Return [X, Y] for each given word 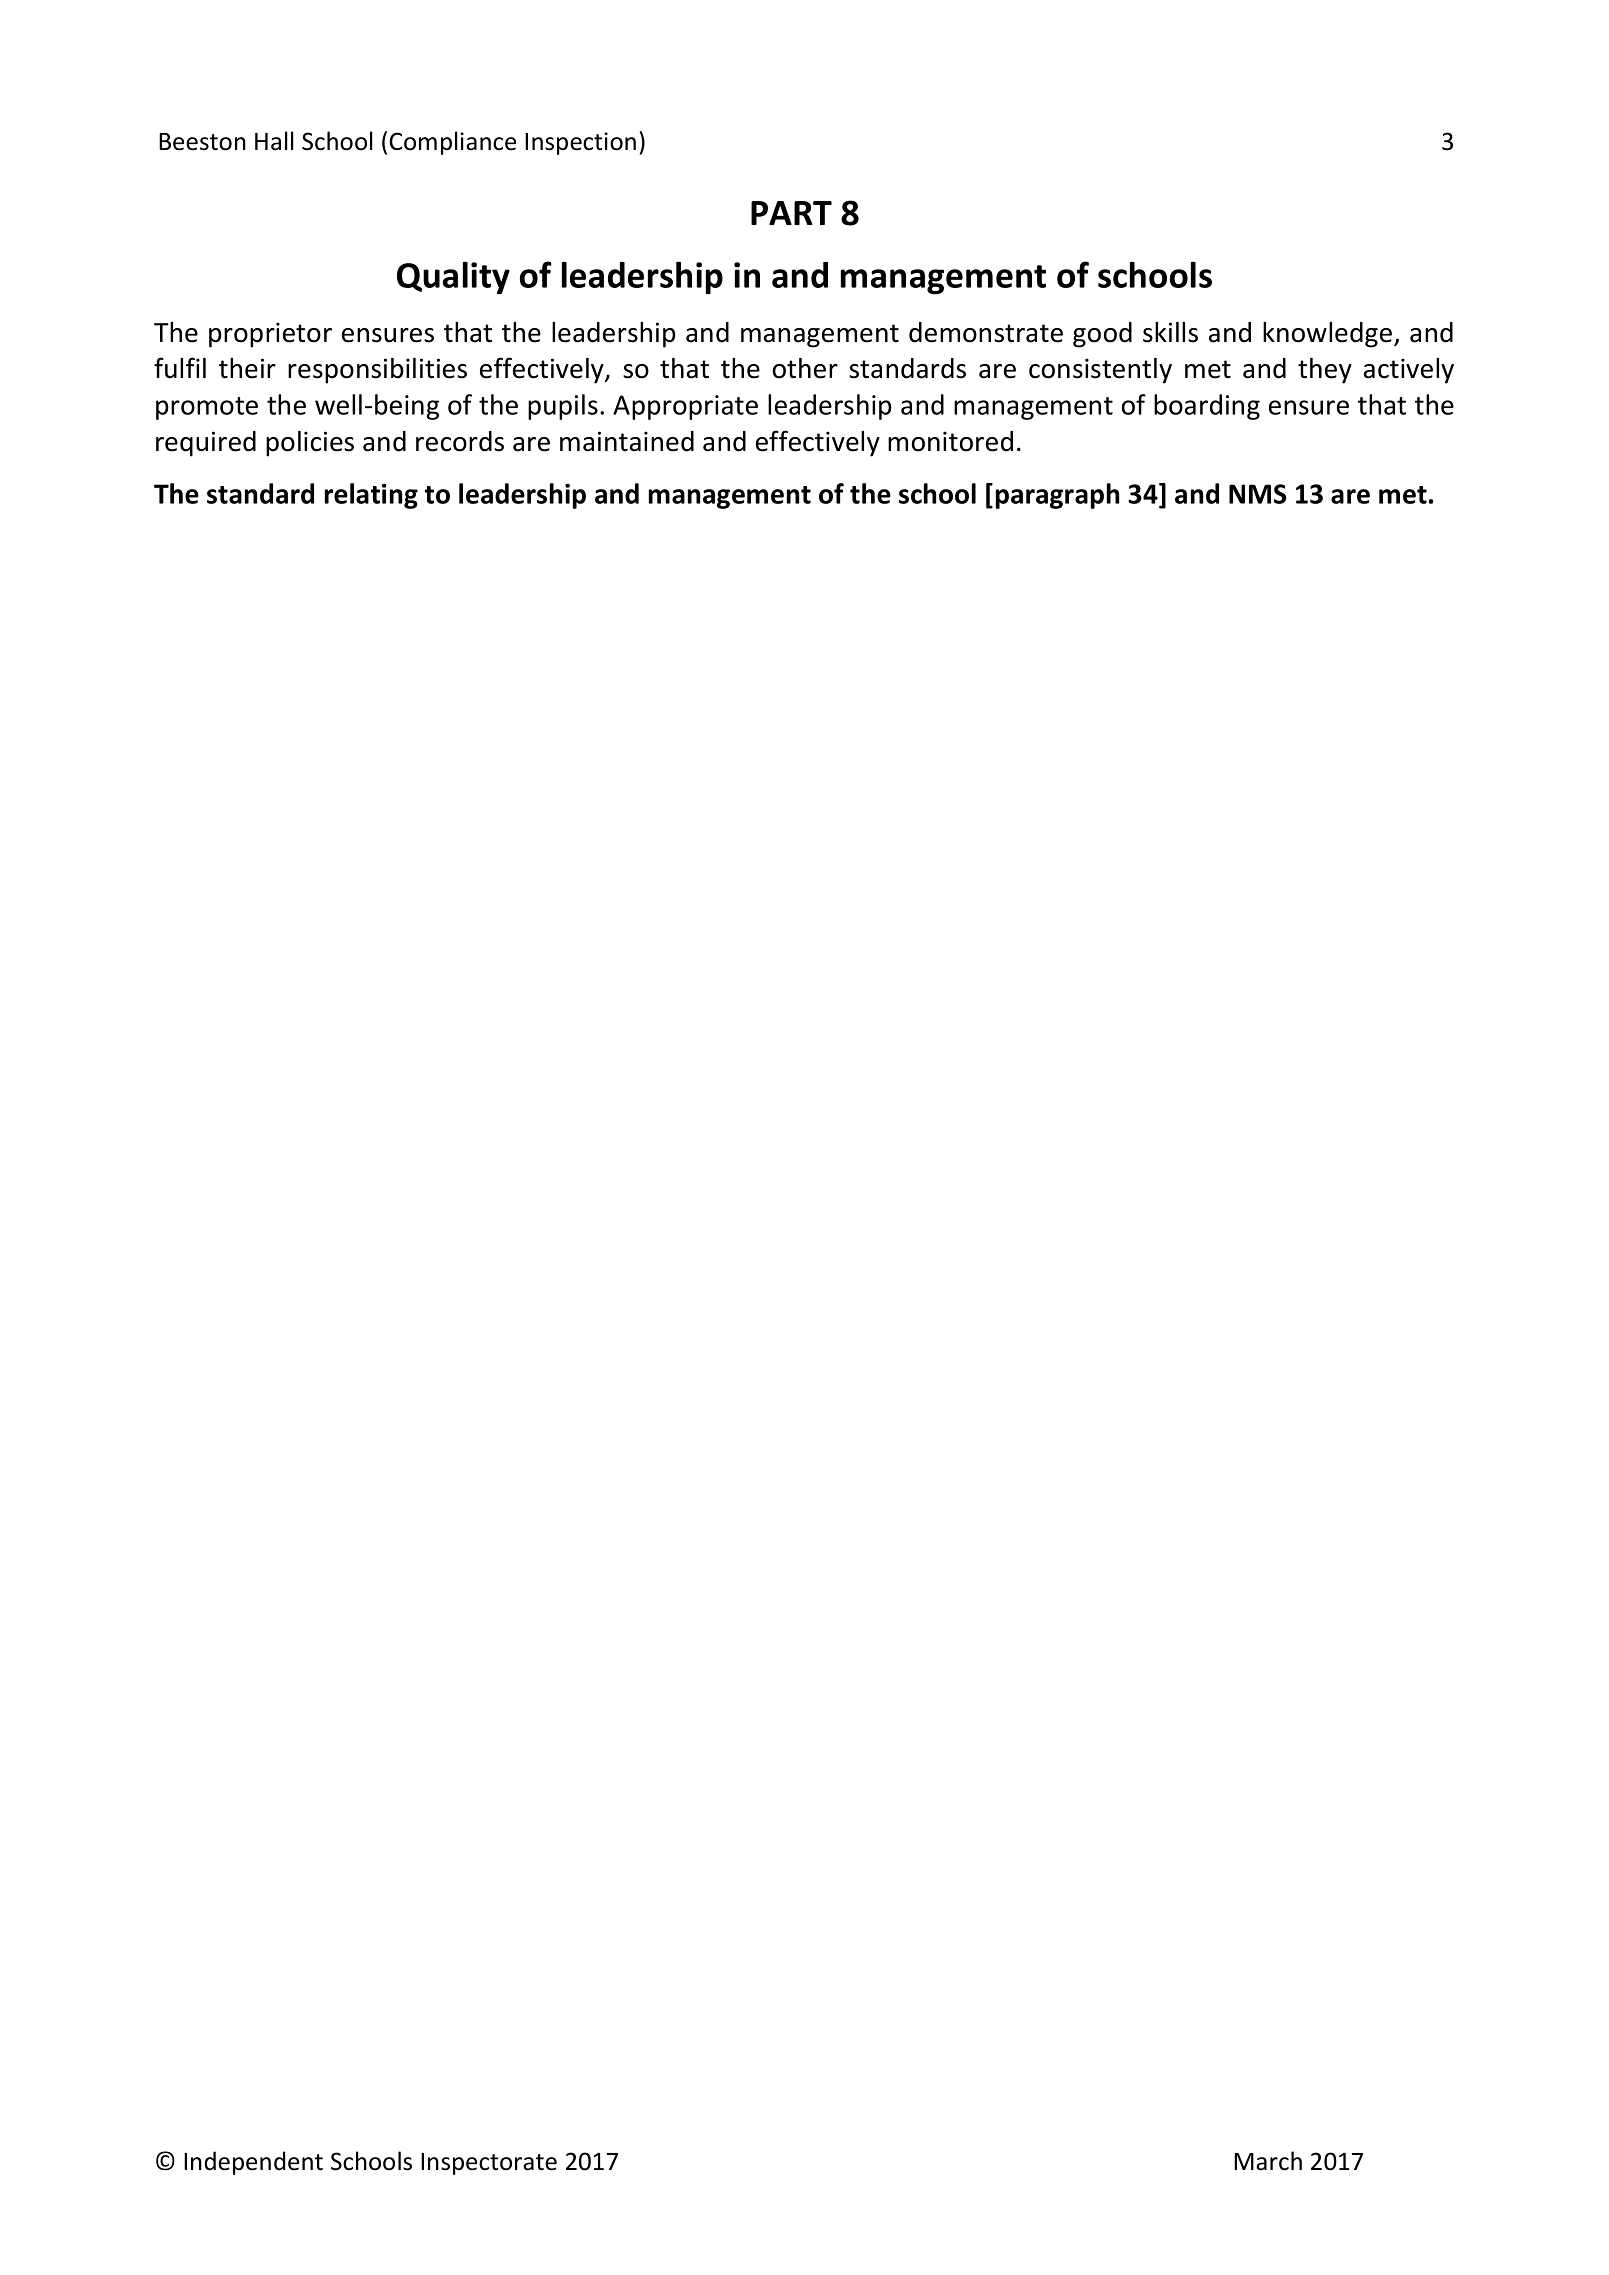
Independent [253, 2163]
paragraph [1058, 496]
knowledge [1329, 335]
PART [791, 213]
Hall [274, 141]
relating [371, 496]
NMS [1257, 494]
